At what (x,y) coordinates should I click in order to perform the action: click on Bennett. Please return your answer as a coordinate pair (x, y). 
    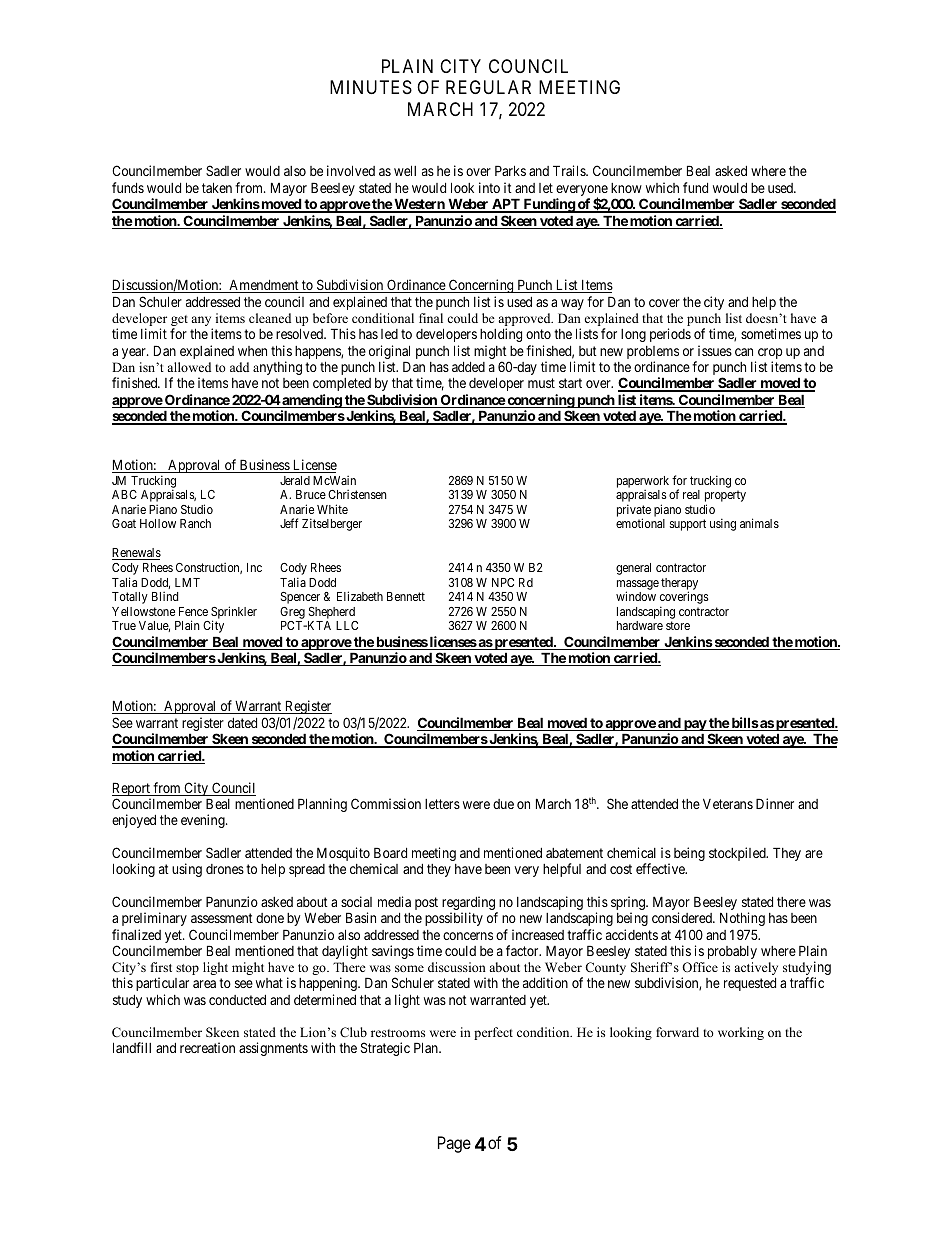
    Looking at the image, I should click on (406, 596).
